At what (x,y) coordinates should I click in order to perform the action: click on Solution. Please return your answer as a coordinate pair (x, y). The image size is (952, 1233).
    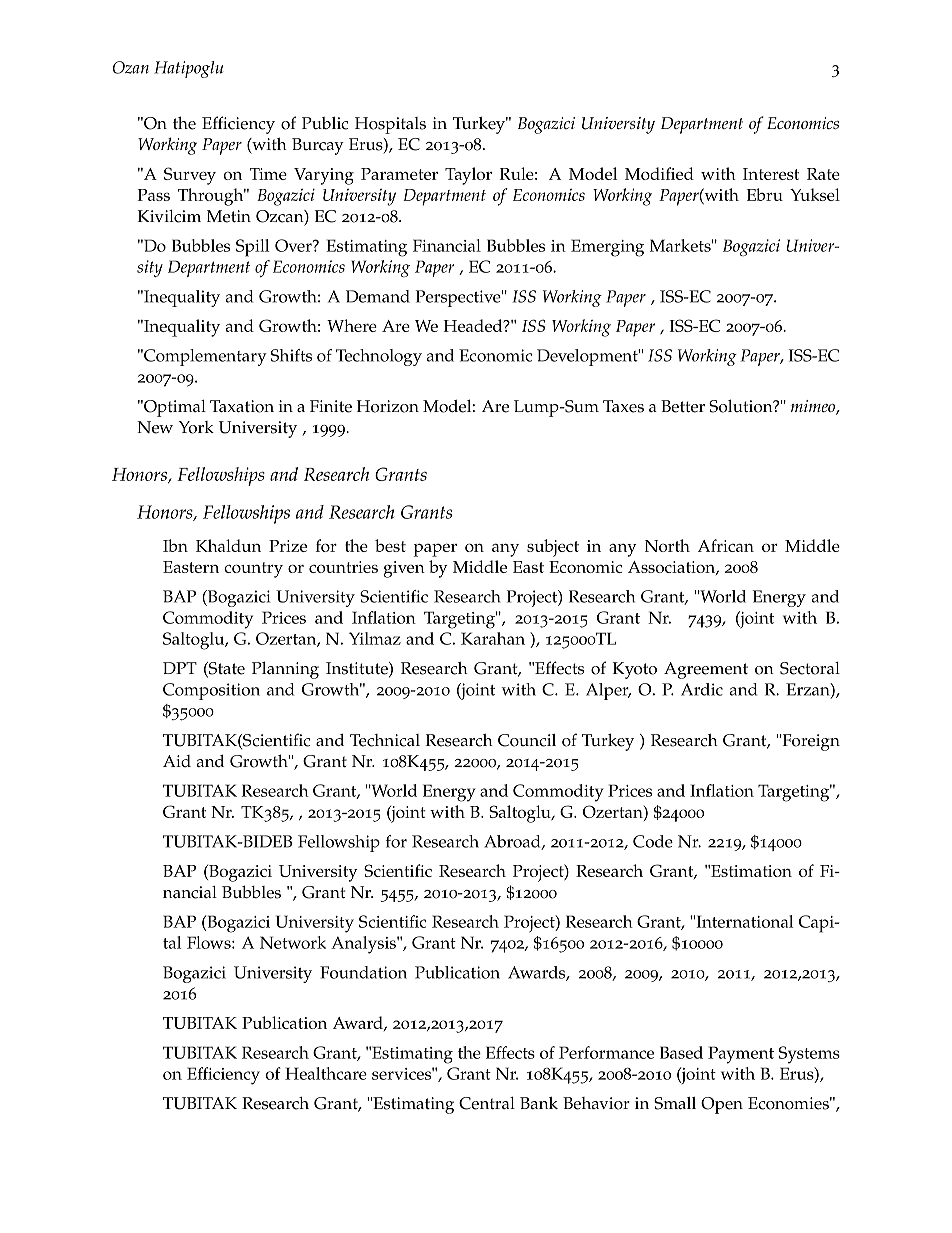
    Looking at the image, I should click on (742, 406).
